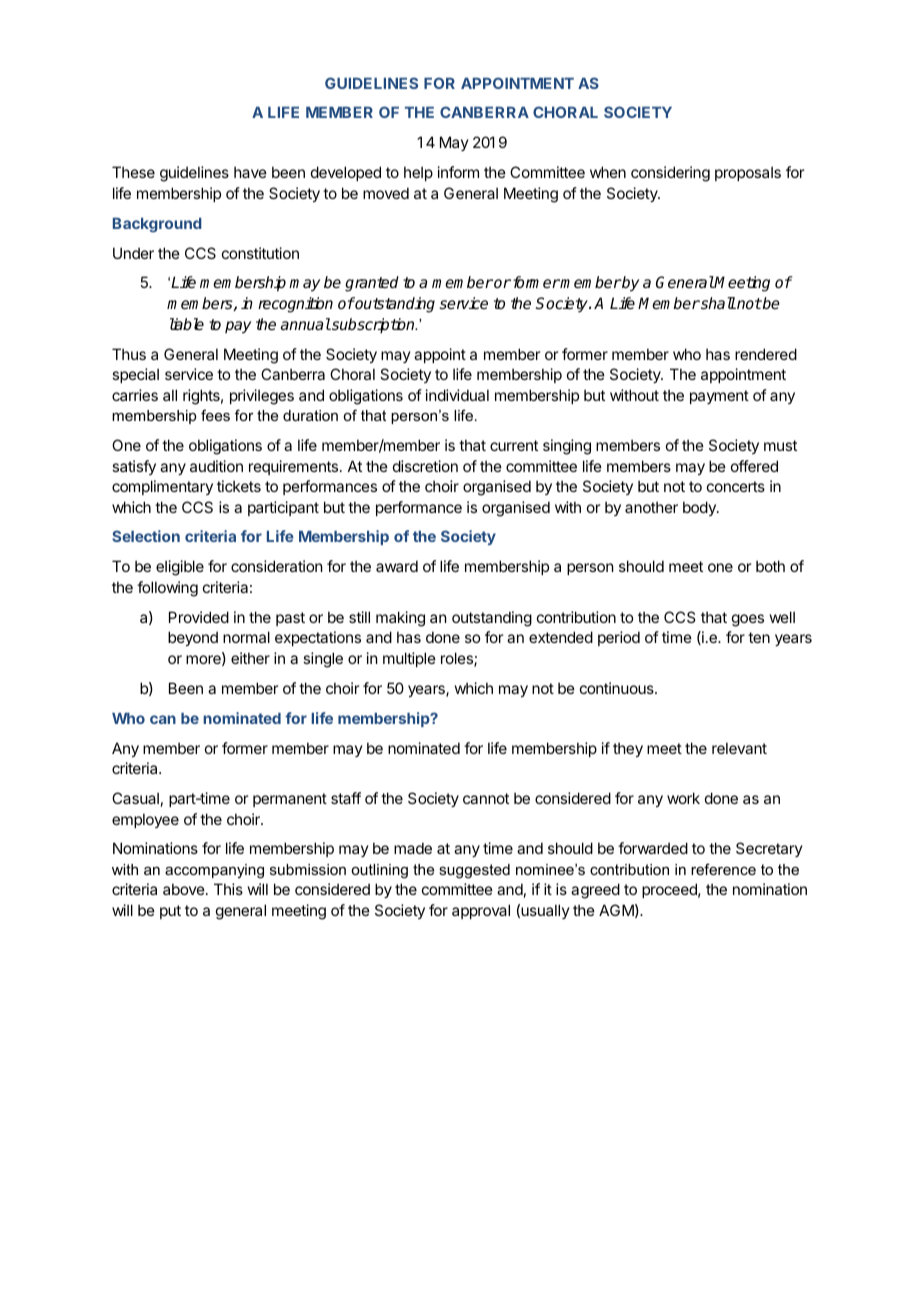 The width and height of the screenshot is (924, 1308). Describe the element at coordinates (474, 871) in the screenshot. I see `suggested` at that location.
